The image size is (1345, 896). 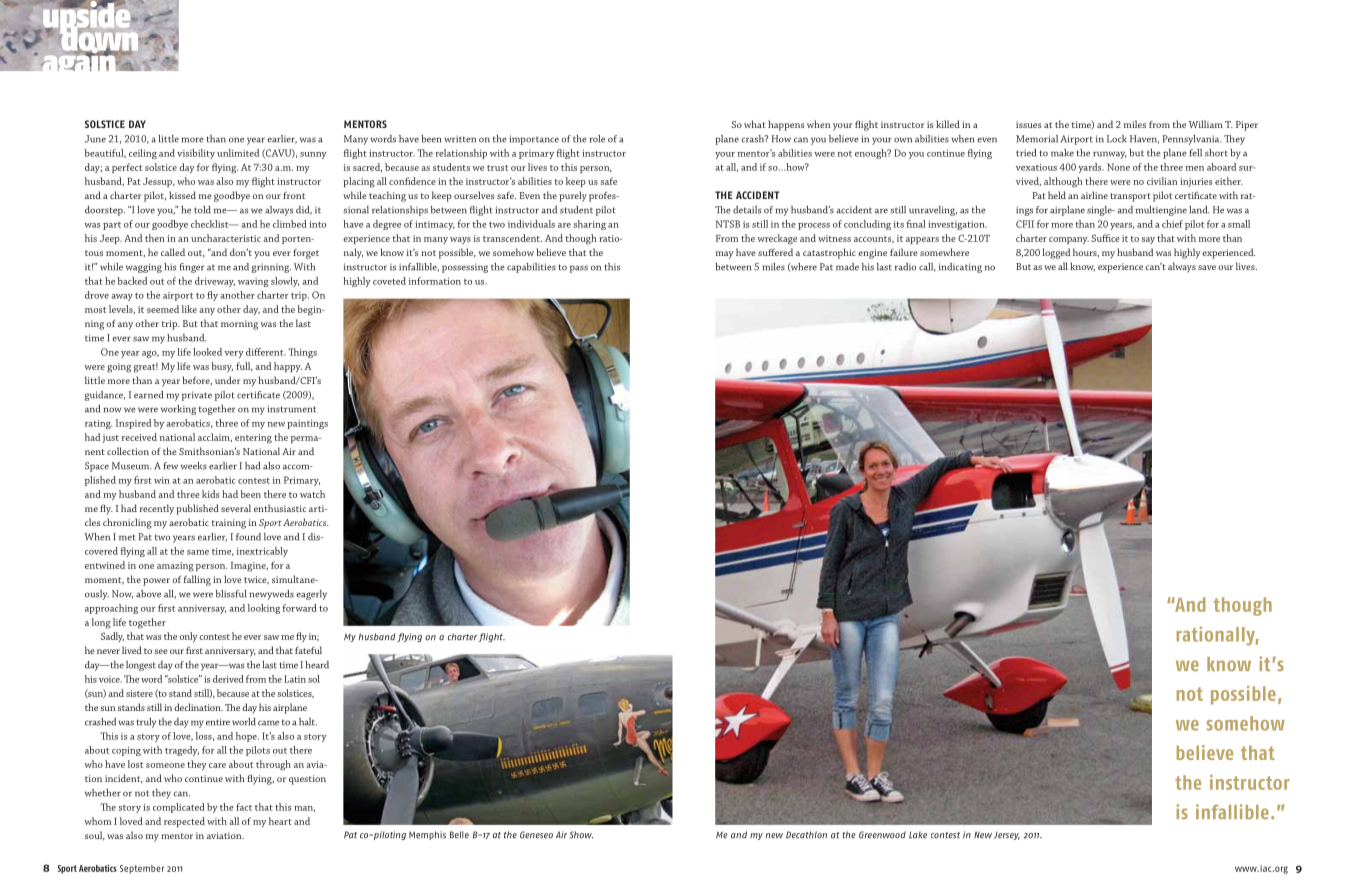 I want to click on role, so click(x=597, y=139).
